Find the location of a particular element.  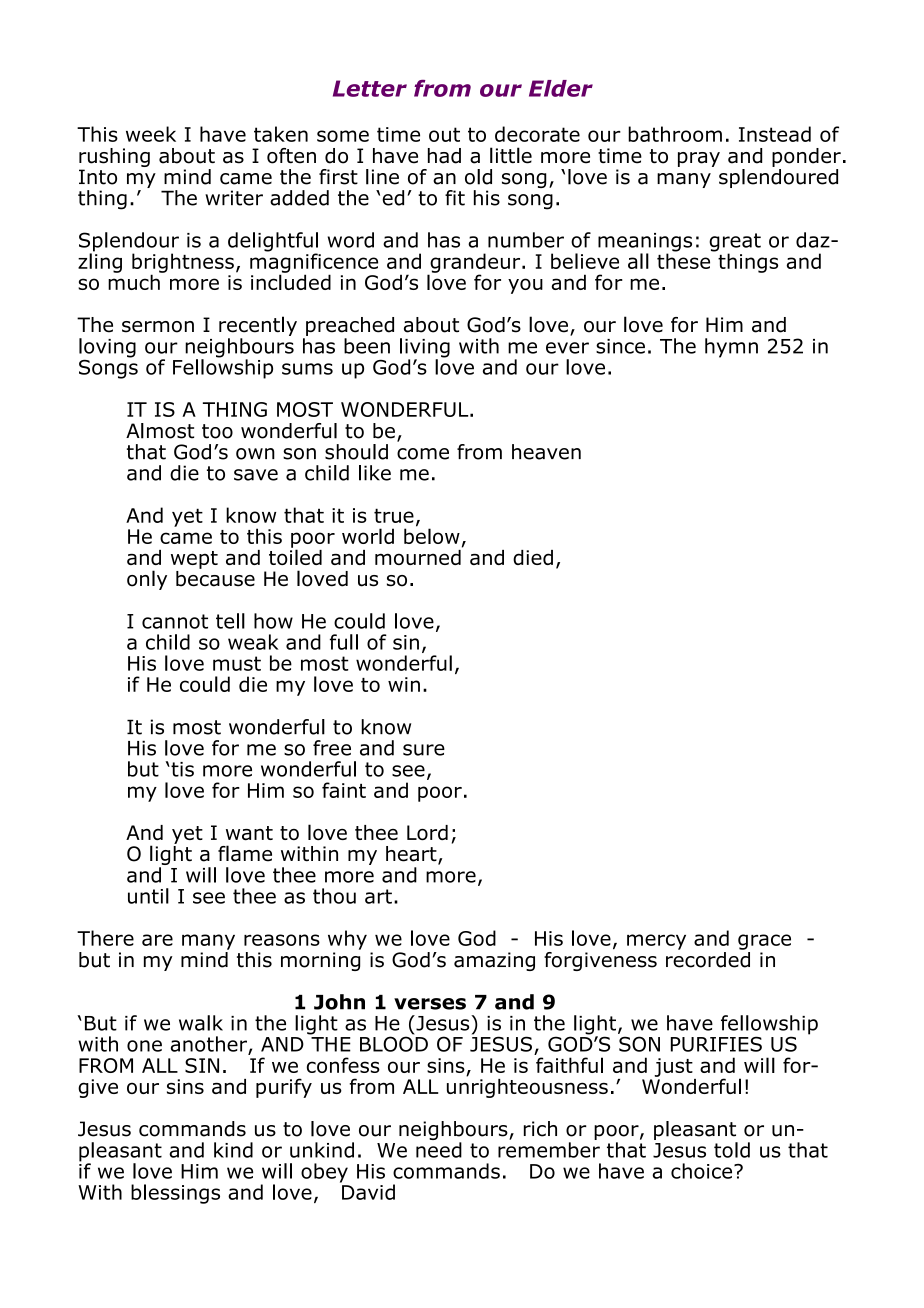

cannot is located at coordinates (175, 621).
